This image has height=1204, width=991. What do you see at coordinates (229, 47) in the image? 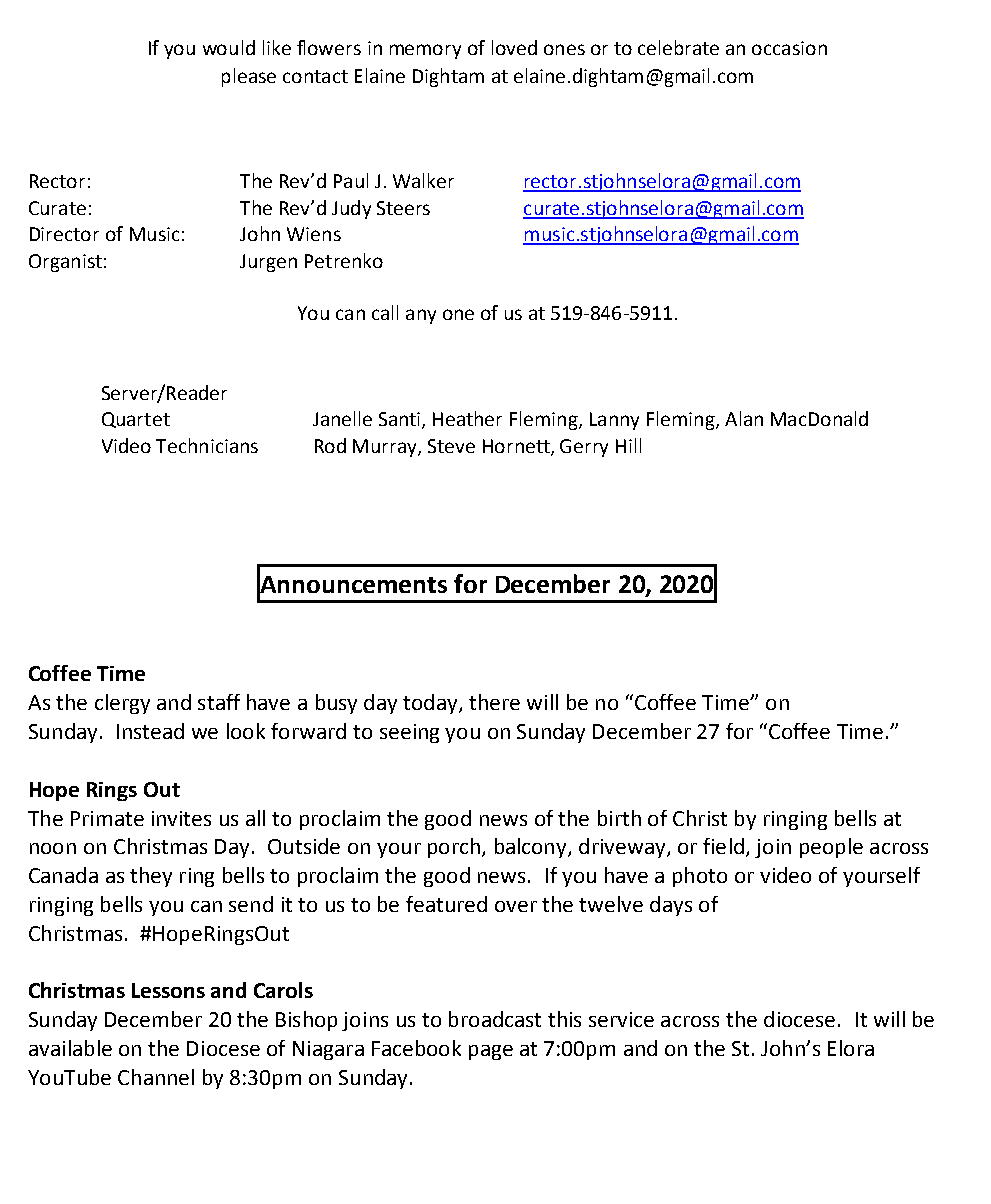
I see `would` at bounding box center [229, 47].
